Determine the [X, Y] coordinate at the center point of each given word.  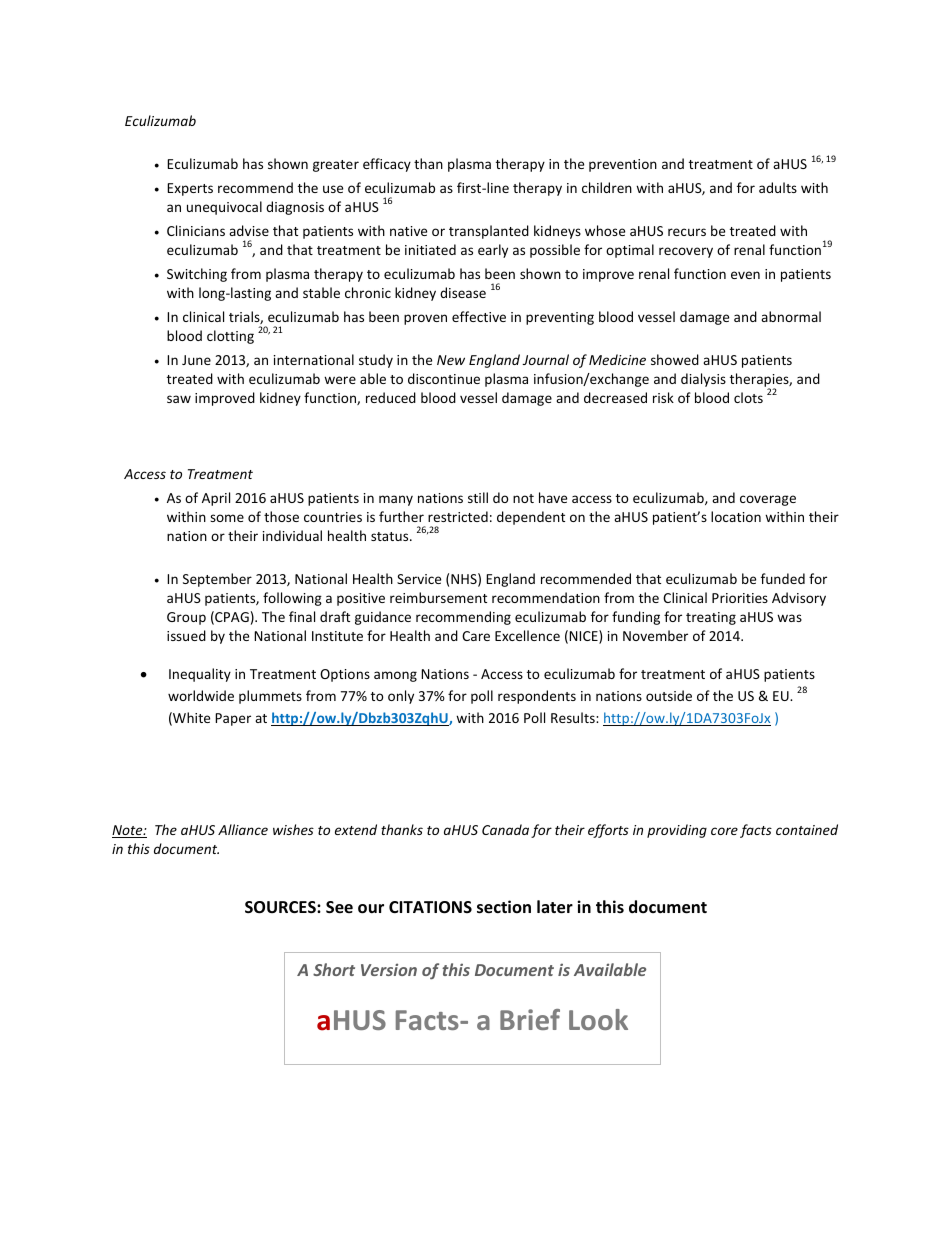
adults [778, 187]
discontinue [444, 378]
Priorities [740, 598]
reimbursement [438, 597]
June [196, 360]
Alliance [243, 829]
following [292, 599]
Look [598, 1019]
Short [334, 969]
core [724, 831]
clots [748, 397]
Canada [505, 829]
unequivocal [224, 208]
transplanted [489, 232]
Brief [530, 1019]
